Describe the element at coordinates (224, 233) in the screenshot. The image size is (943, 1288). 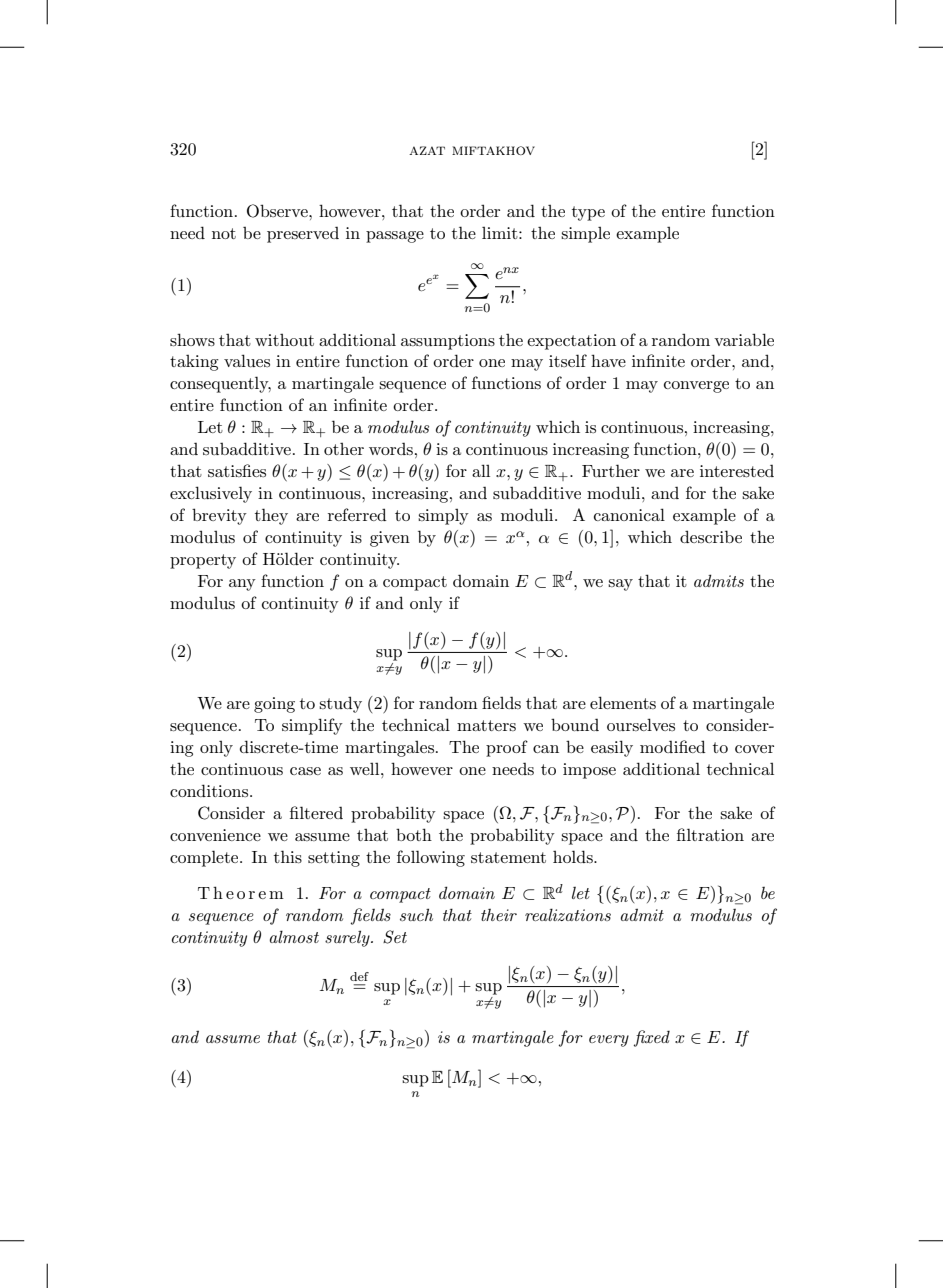
I see `not` at that location.
